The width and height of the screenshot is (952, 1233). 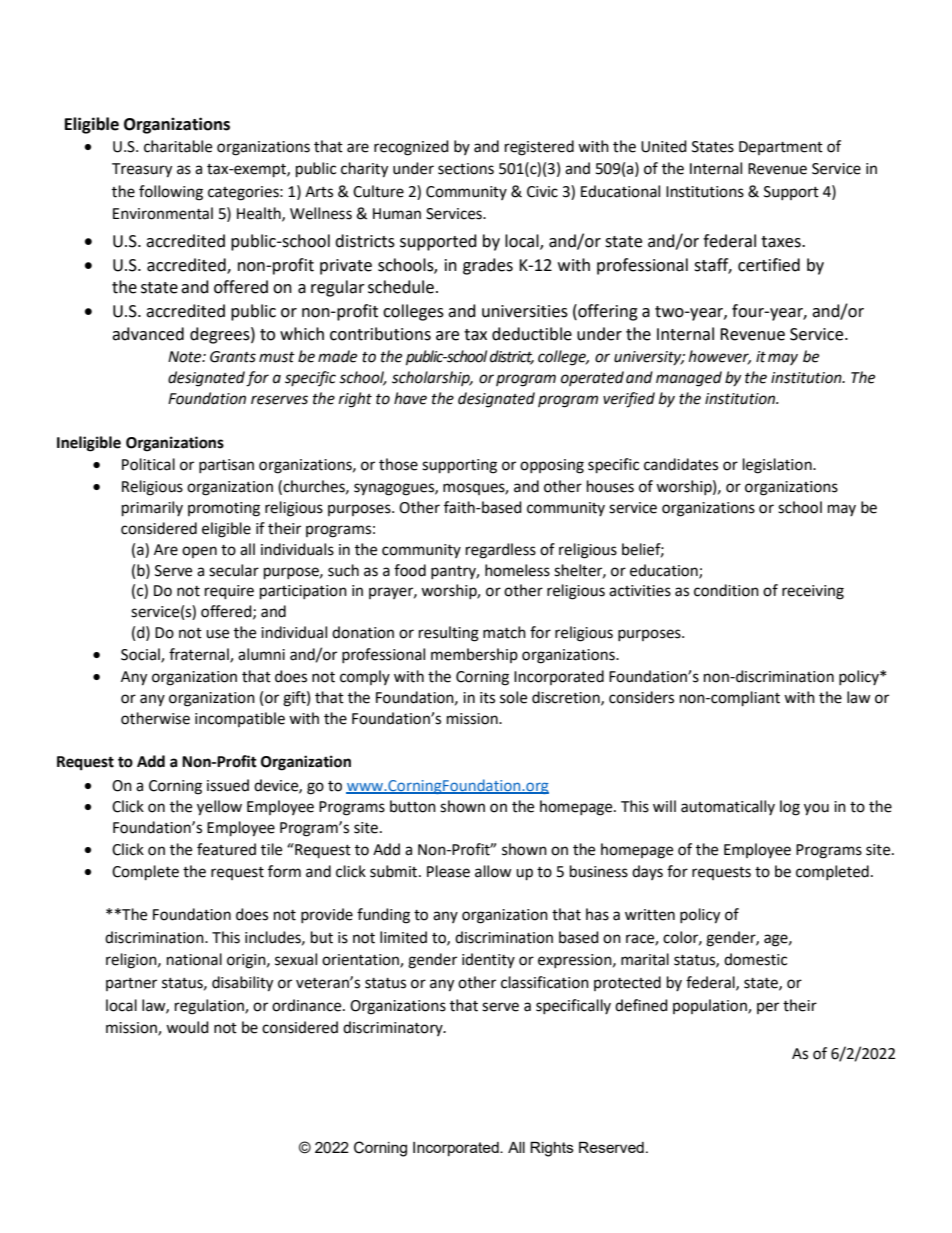 I want to click on identity, so click(x=488, y=960).
